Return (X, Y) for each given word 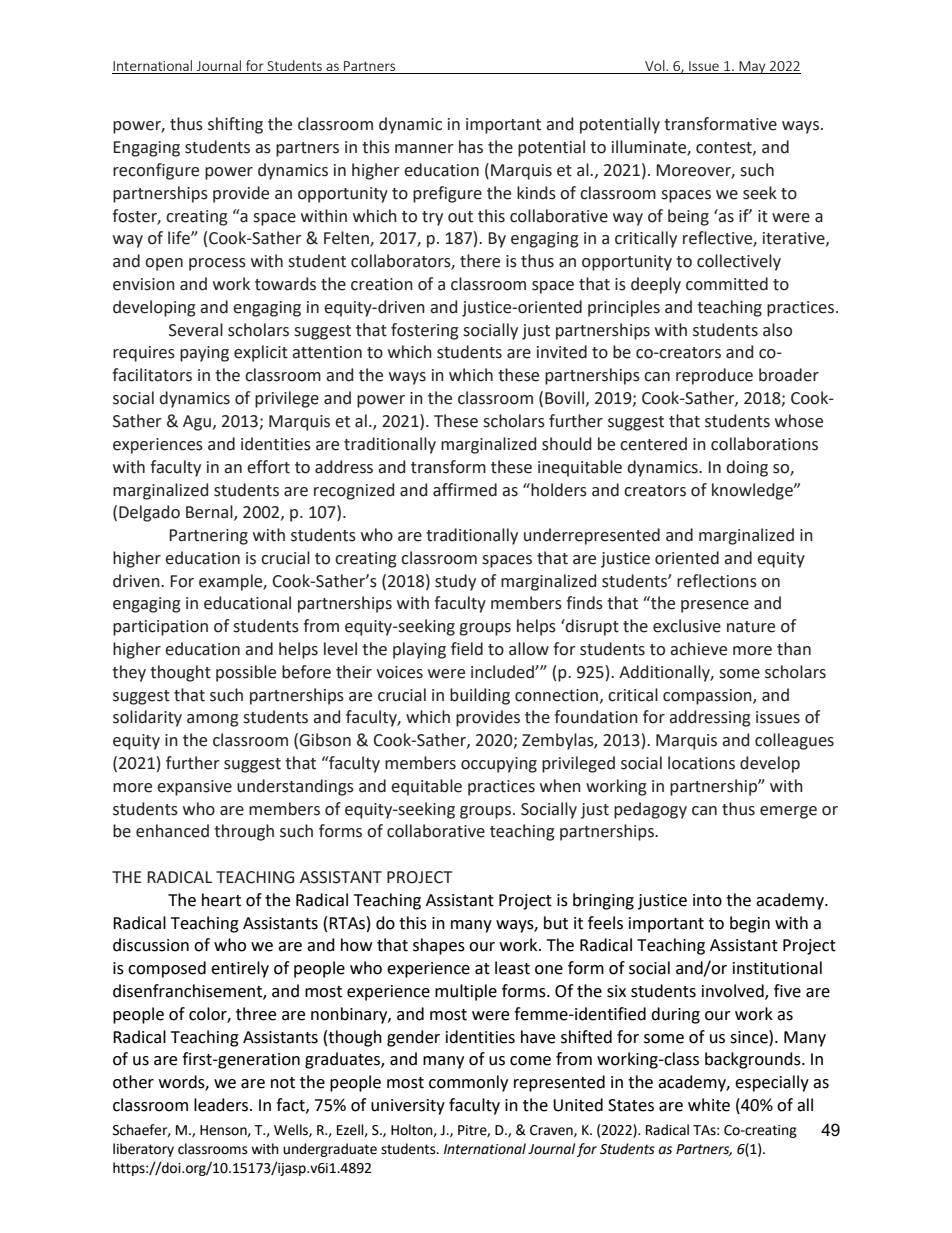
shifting (235, 125)
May (752, 67)
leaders (222, 1105)
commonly (468, 1083)
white (709, 1105)
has (471, 147)
